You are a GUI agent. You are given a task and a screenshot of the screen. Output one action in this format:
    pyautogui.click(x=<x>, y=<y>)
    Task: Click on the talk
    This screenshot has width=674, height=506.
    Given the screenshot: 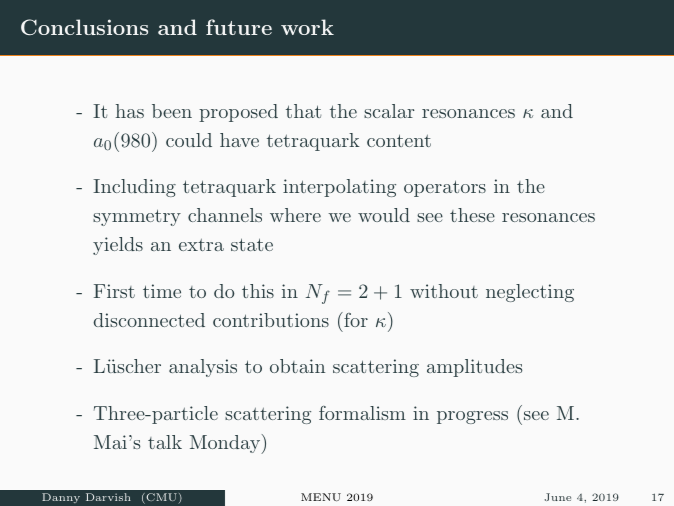 What is the action you would take?
    pyautogui.click(x=165, y=442)
